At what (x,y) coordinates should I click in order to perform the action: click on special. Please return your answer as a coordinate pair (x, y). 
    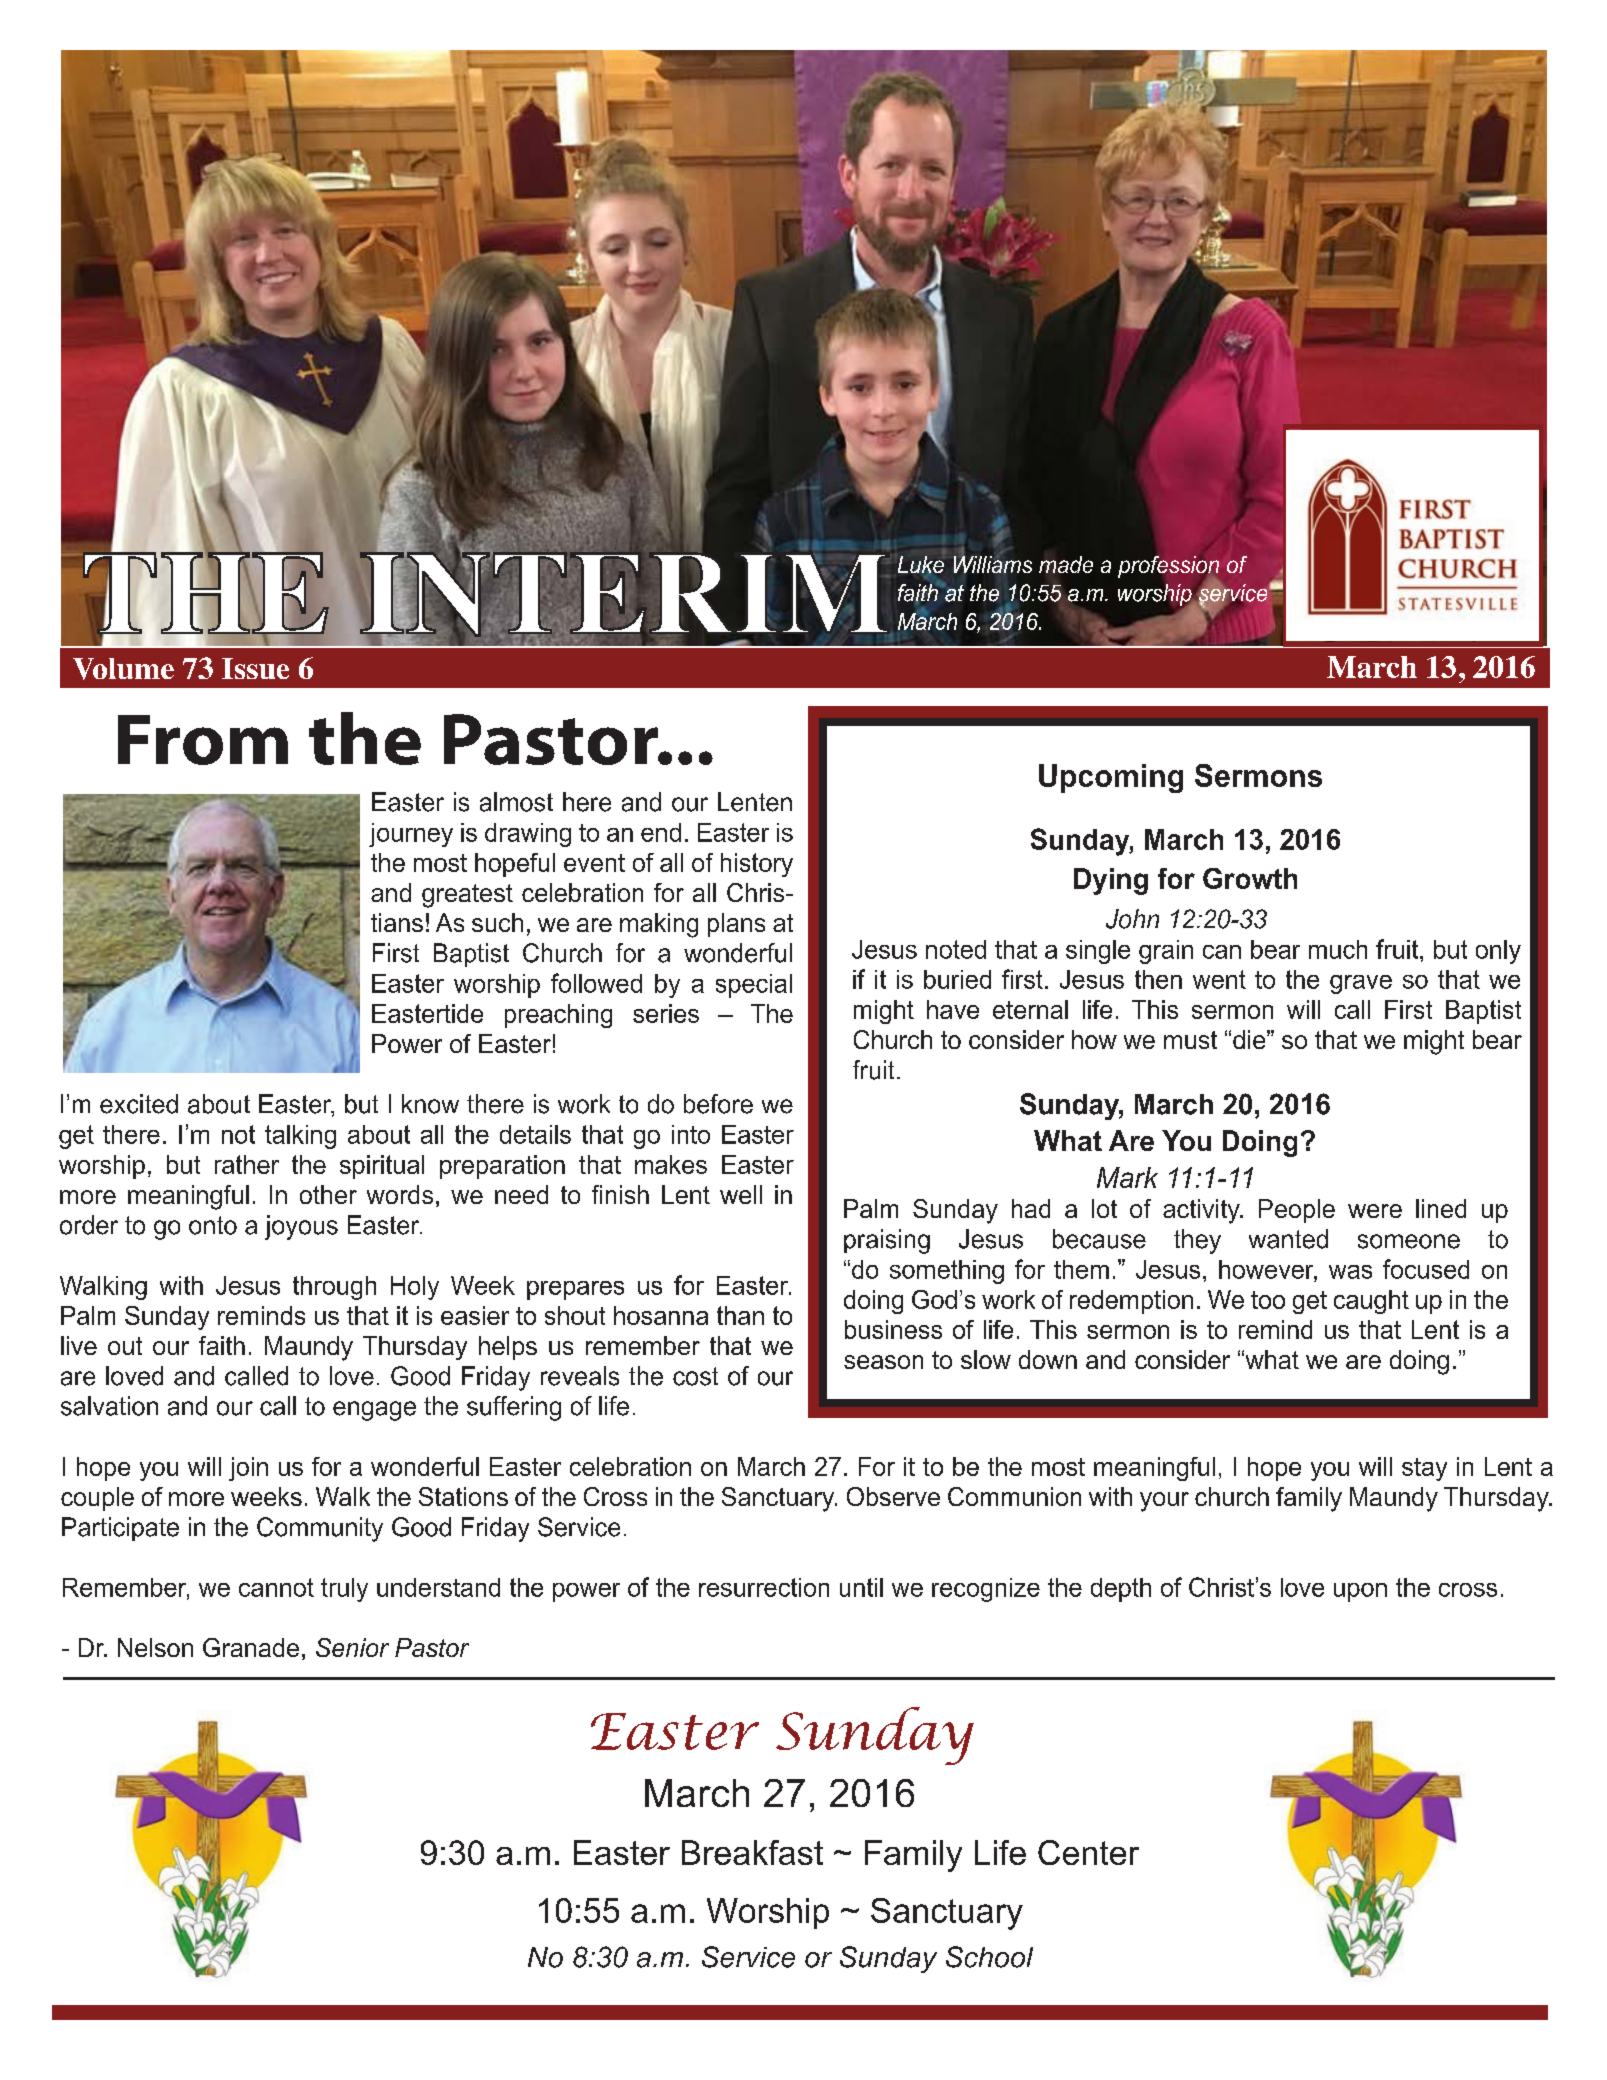
    Looking at the image, I should click on (754, 986).
